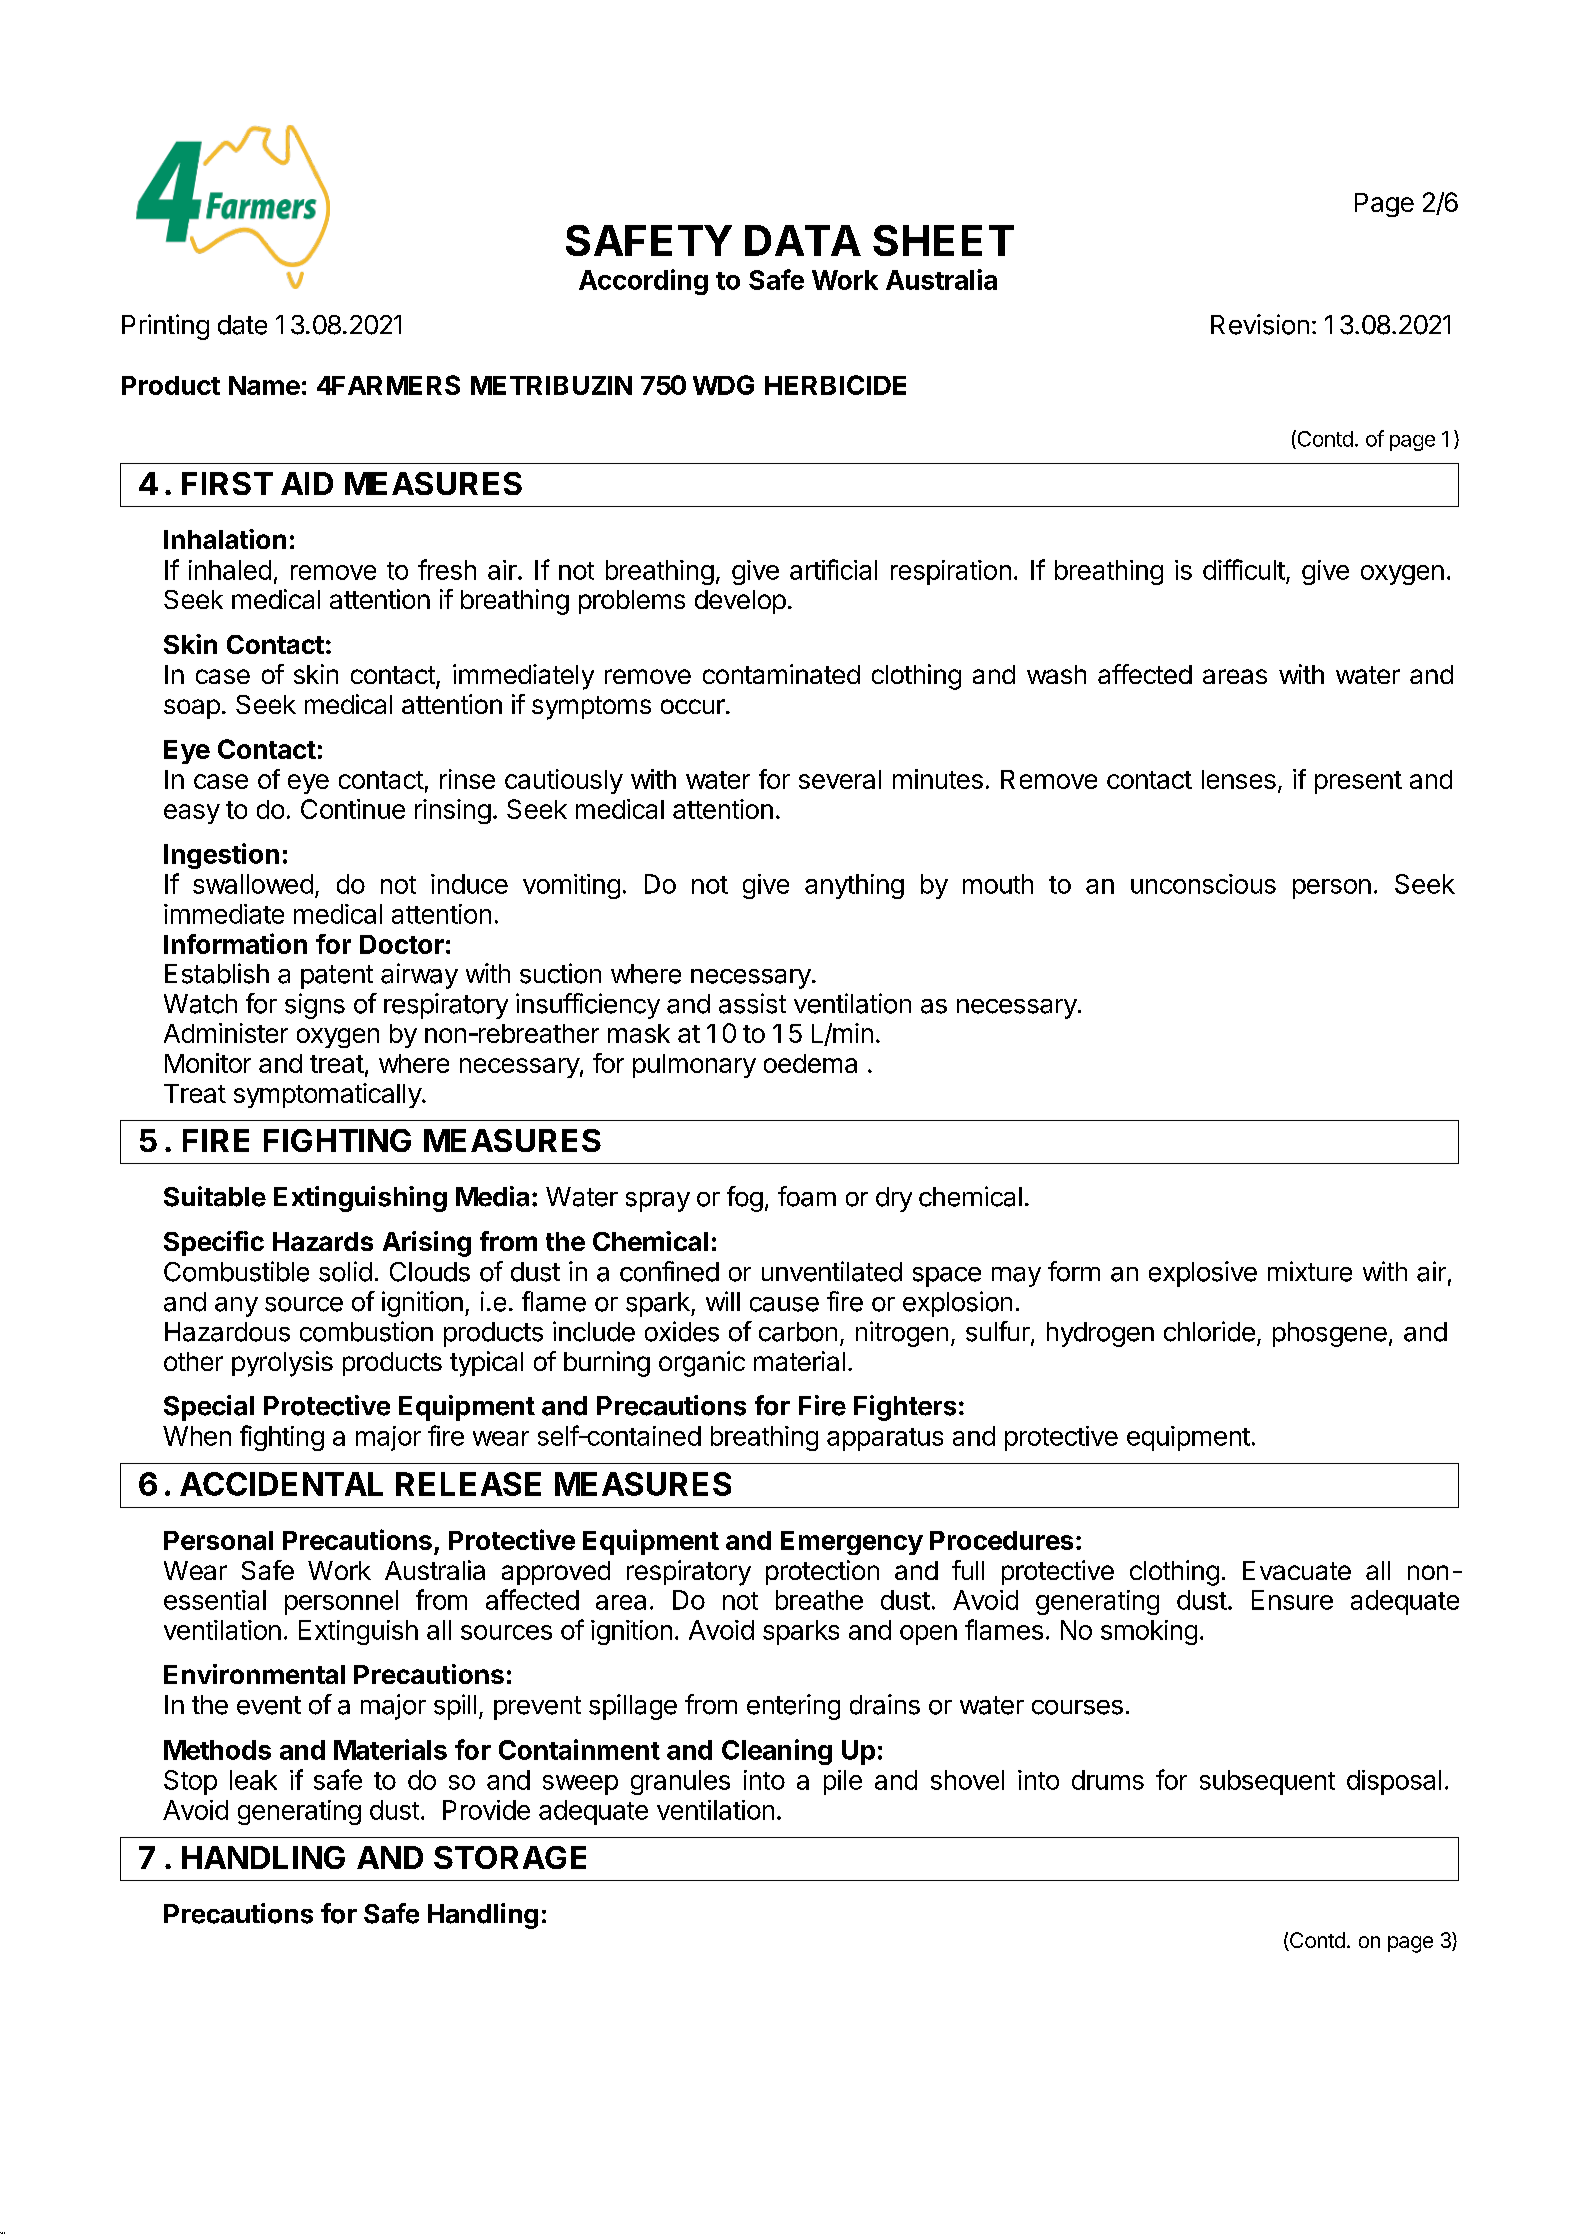 The width and height of the document is (1580, 2234). What do you see at coordinates (1203, 884) in the document?
I see `unconscious` at bounding box center [1203, 884].
